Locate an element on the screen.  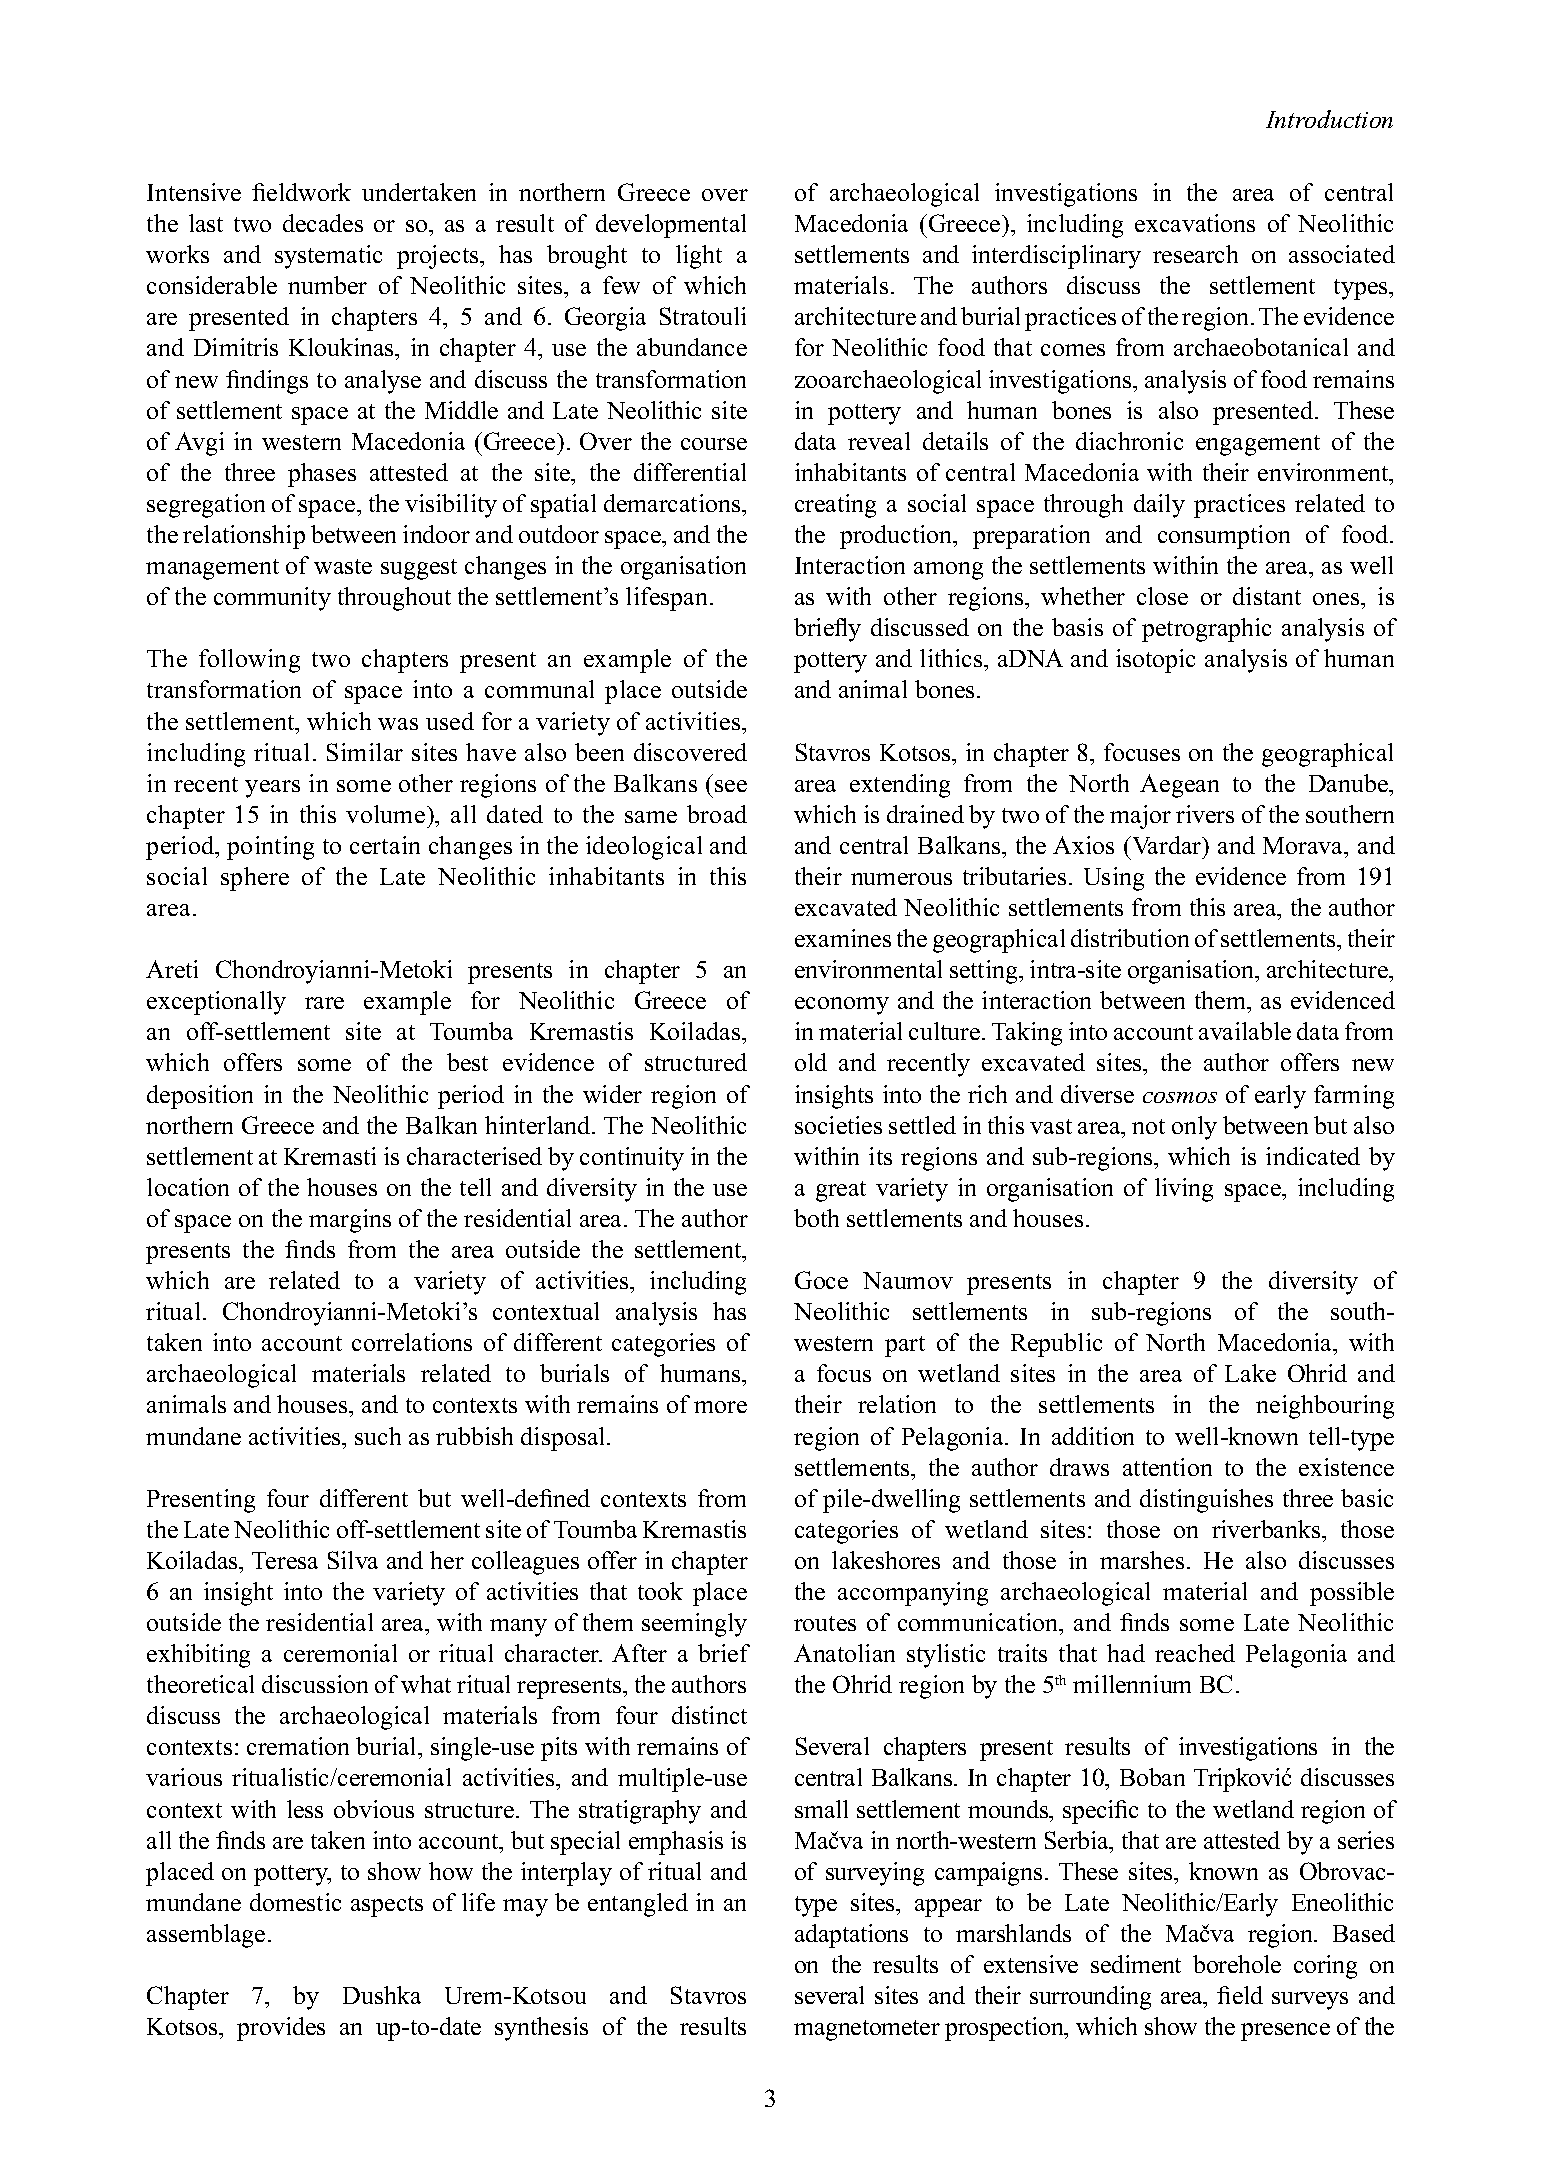
excavations is located at coordinates (1195, 223).
